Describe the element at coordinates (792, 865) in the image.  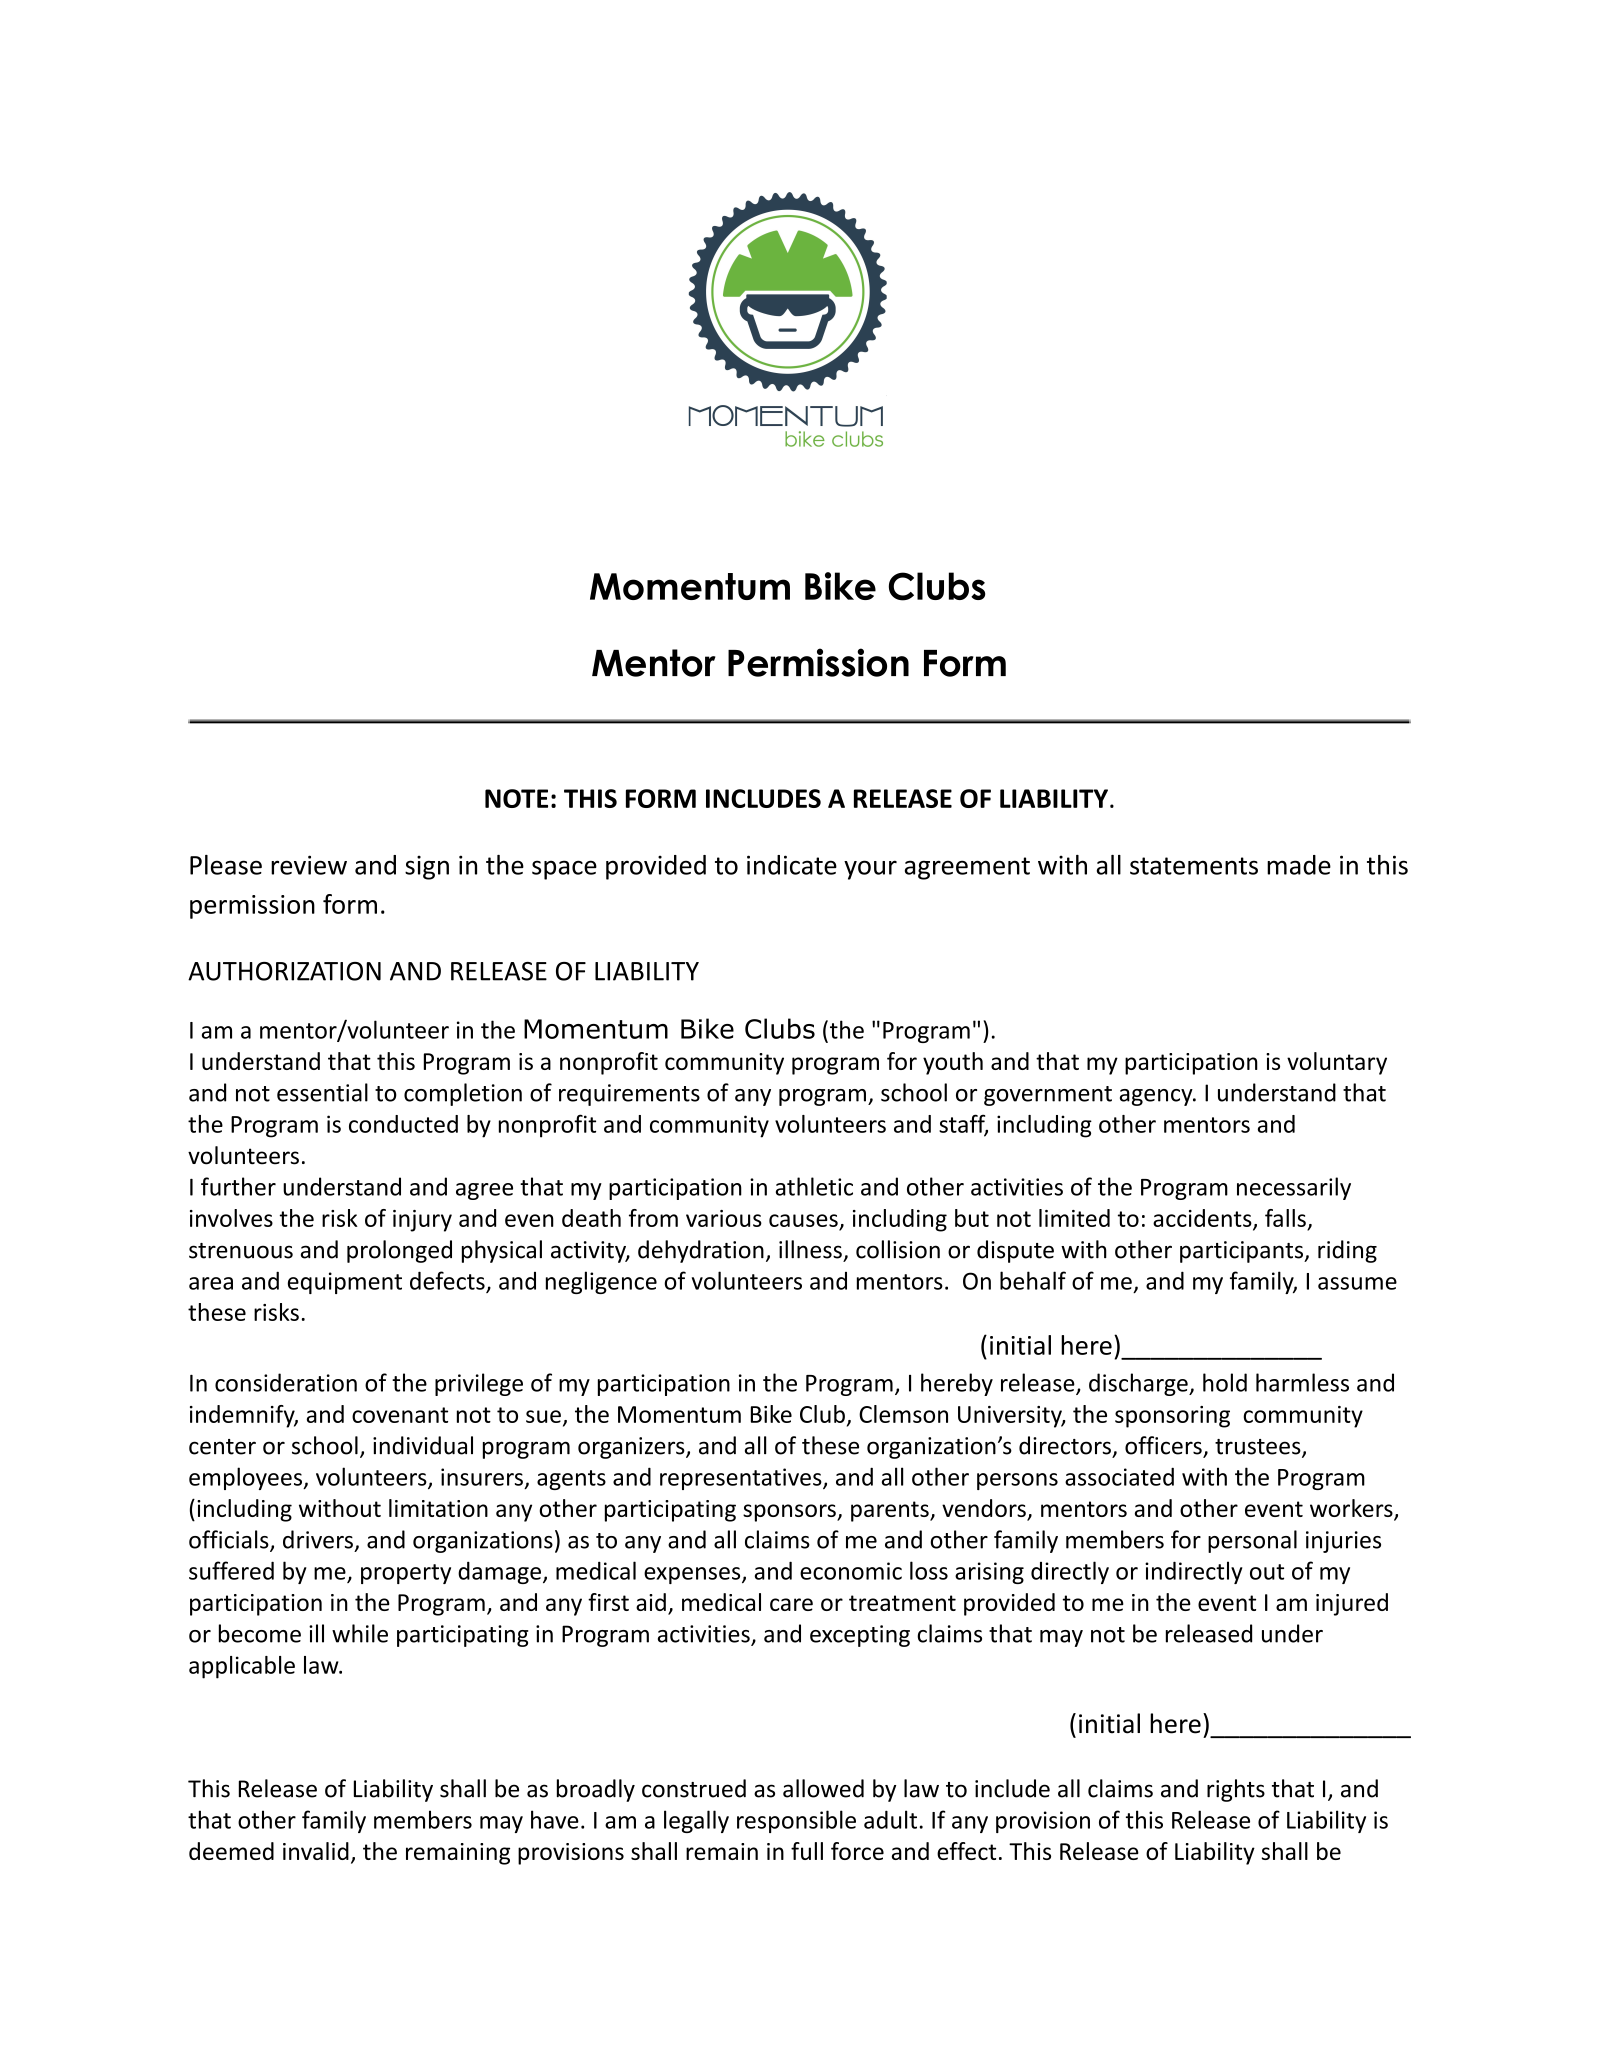
I see `indicate` at that location.
